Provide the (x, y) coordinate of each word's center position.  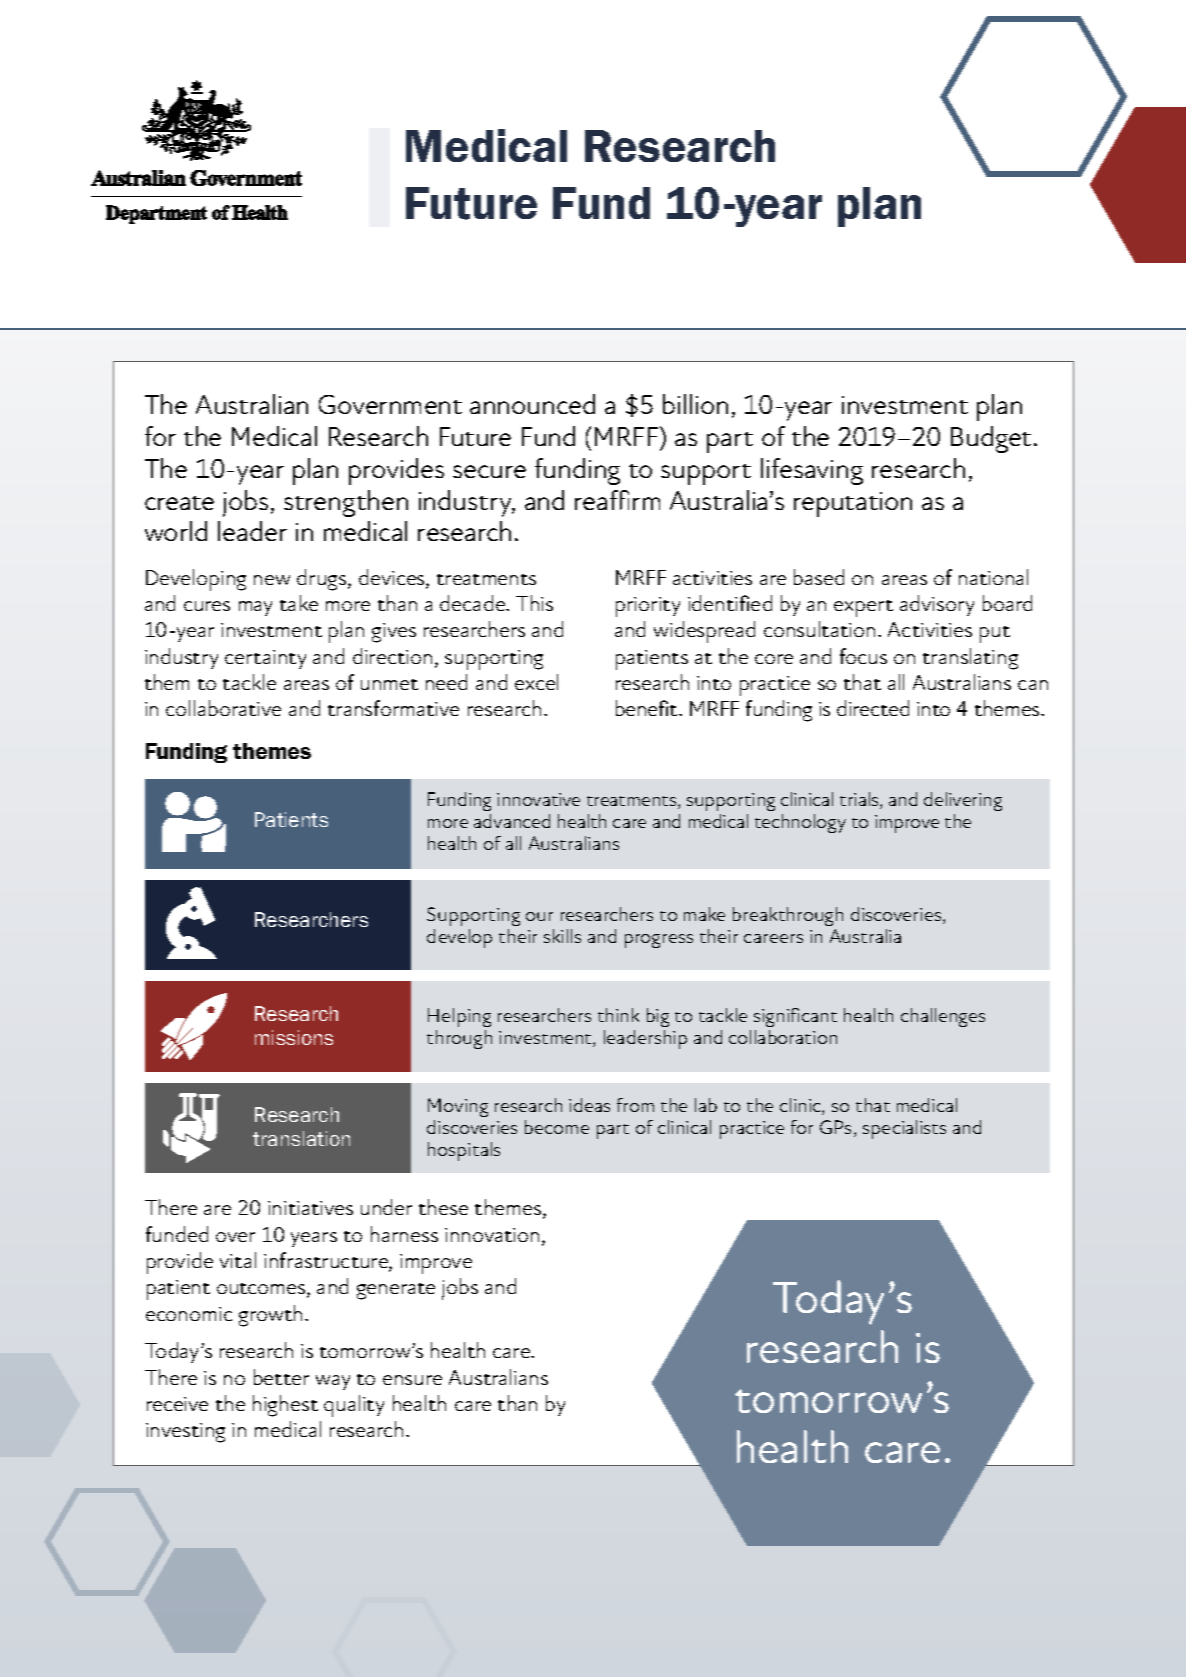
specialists (904, 1129)
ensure (412, 1380)
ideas (589, 1105)
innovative (538, 799)
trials (860, 800)
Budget (991, 439)
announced (532, 404)
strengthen (346, 503)
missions (294, 1037)
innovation (492, 1235)
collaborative (223, 708)
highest (285, 1406)
